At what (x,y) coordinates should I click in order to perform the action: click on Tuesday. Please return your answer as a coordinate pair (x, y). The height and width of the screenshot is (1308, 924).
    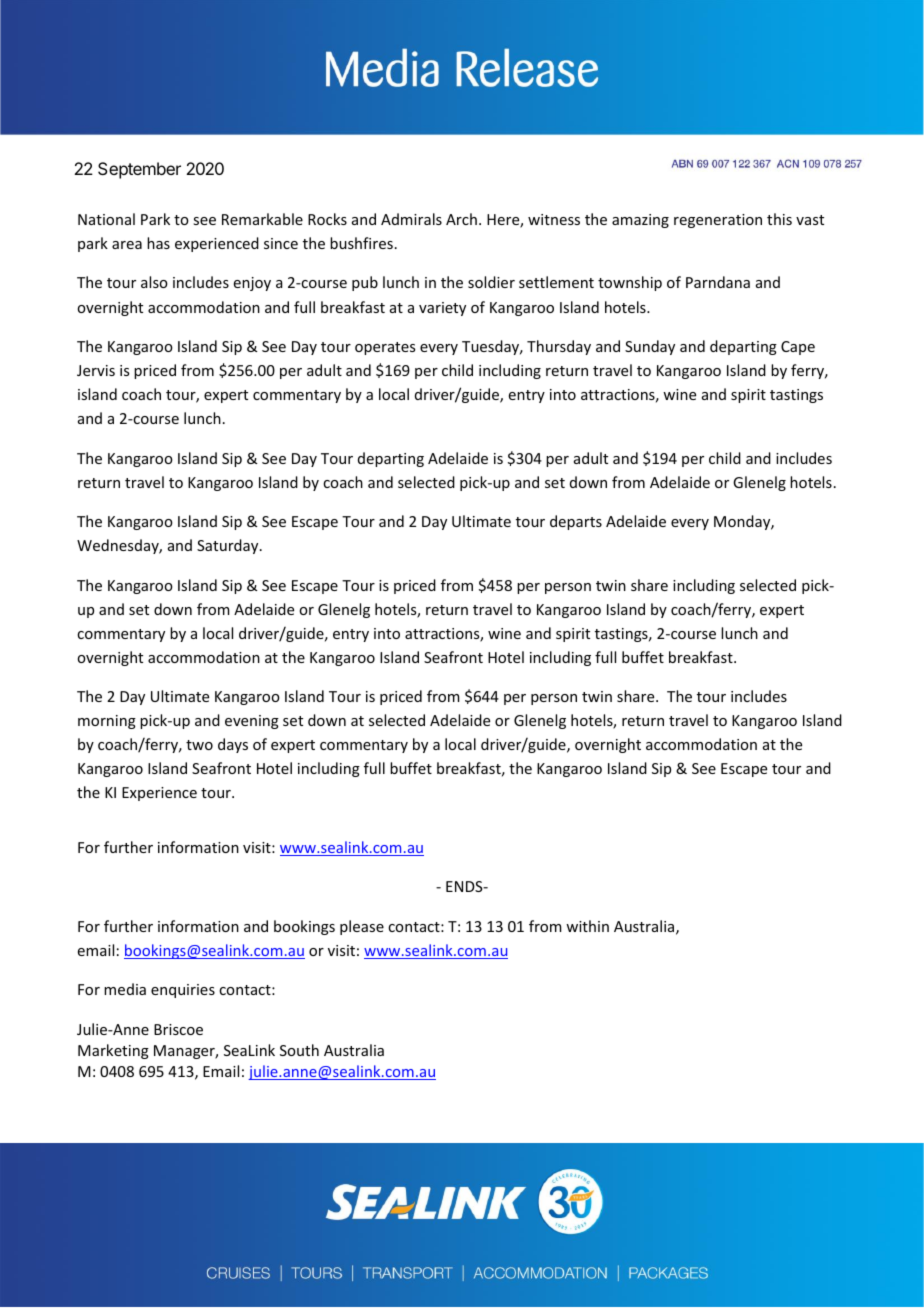
    Looking at the image, I should click on (492, 347).
